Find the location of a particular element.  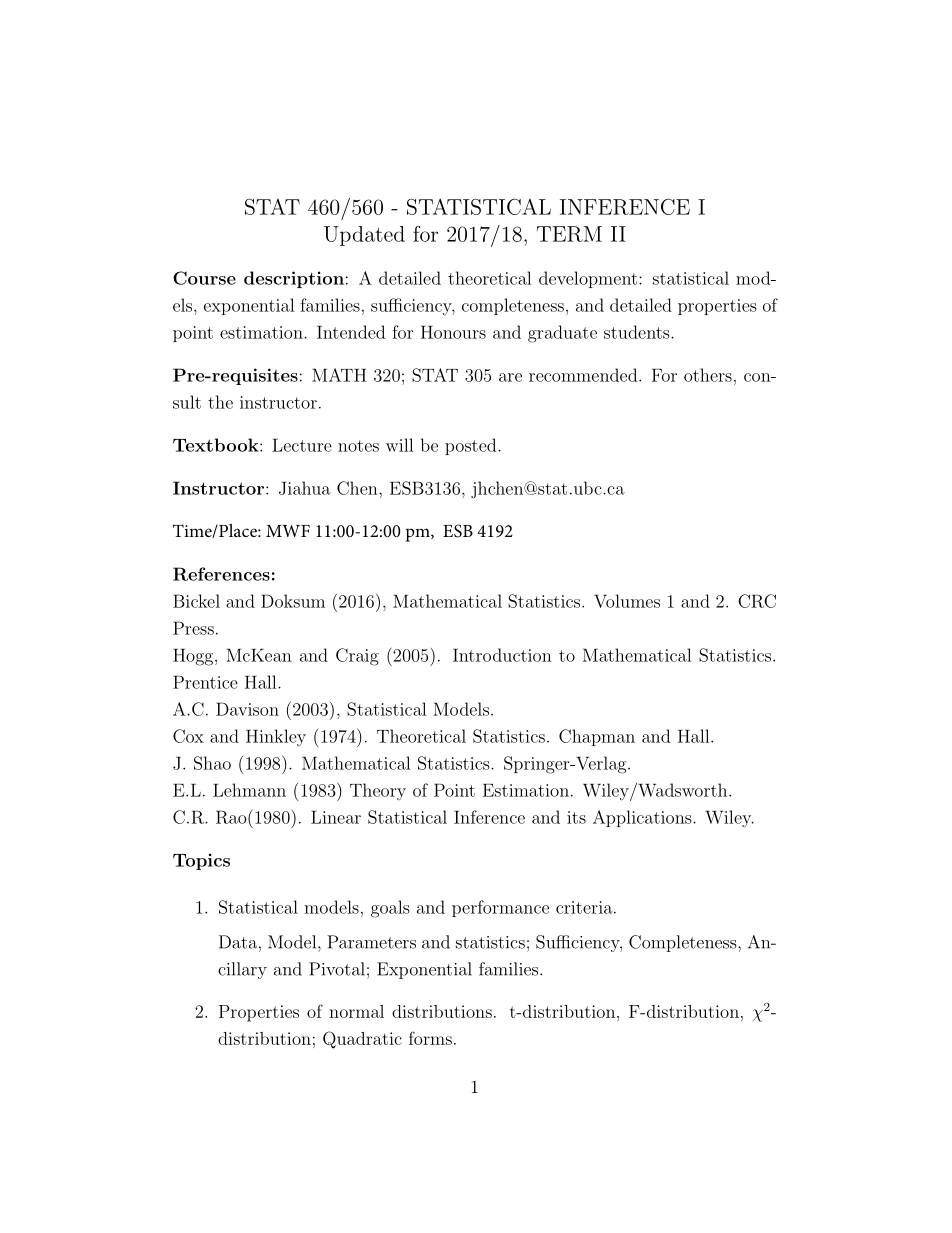

MWF is located at coordinates (288, 531).
